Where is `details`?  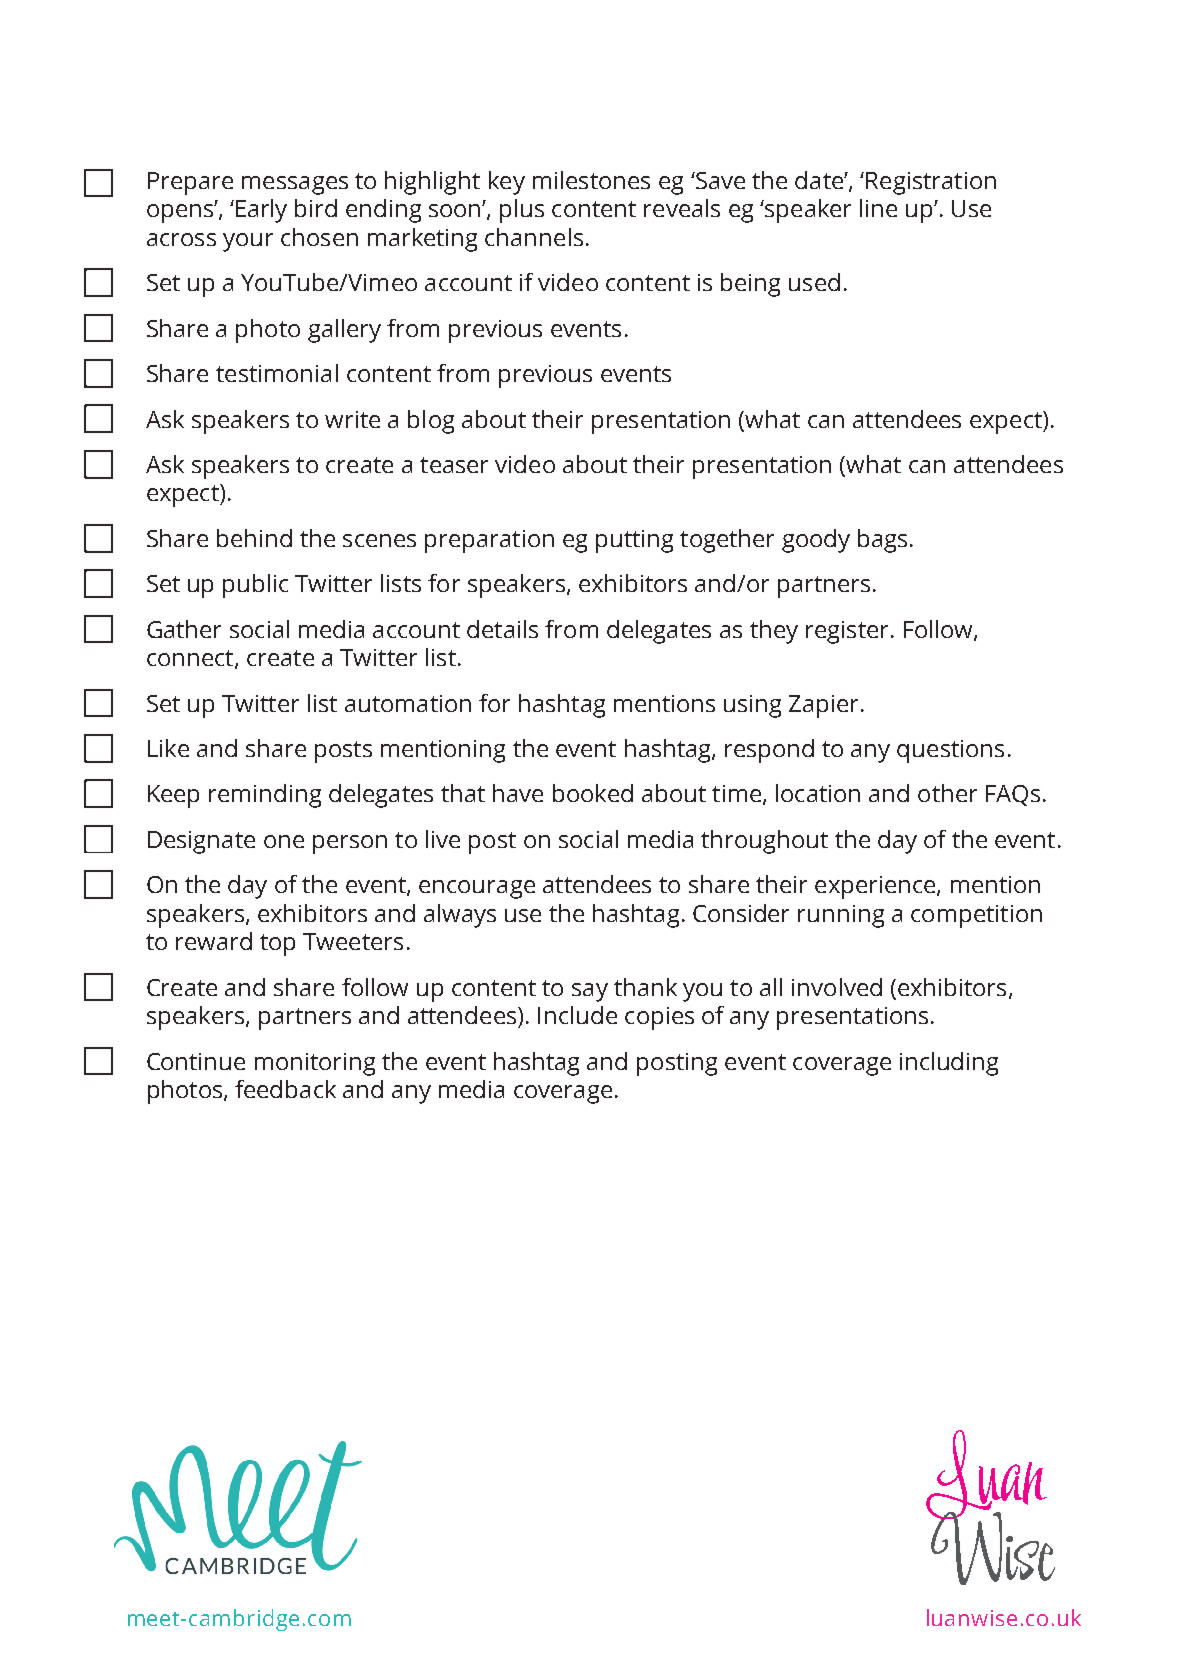 details is located at coordinates (502, 629).
